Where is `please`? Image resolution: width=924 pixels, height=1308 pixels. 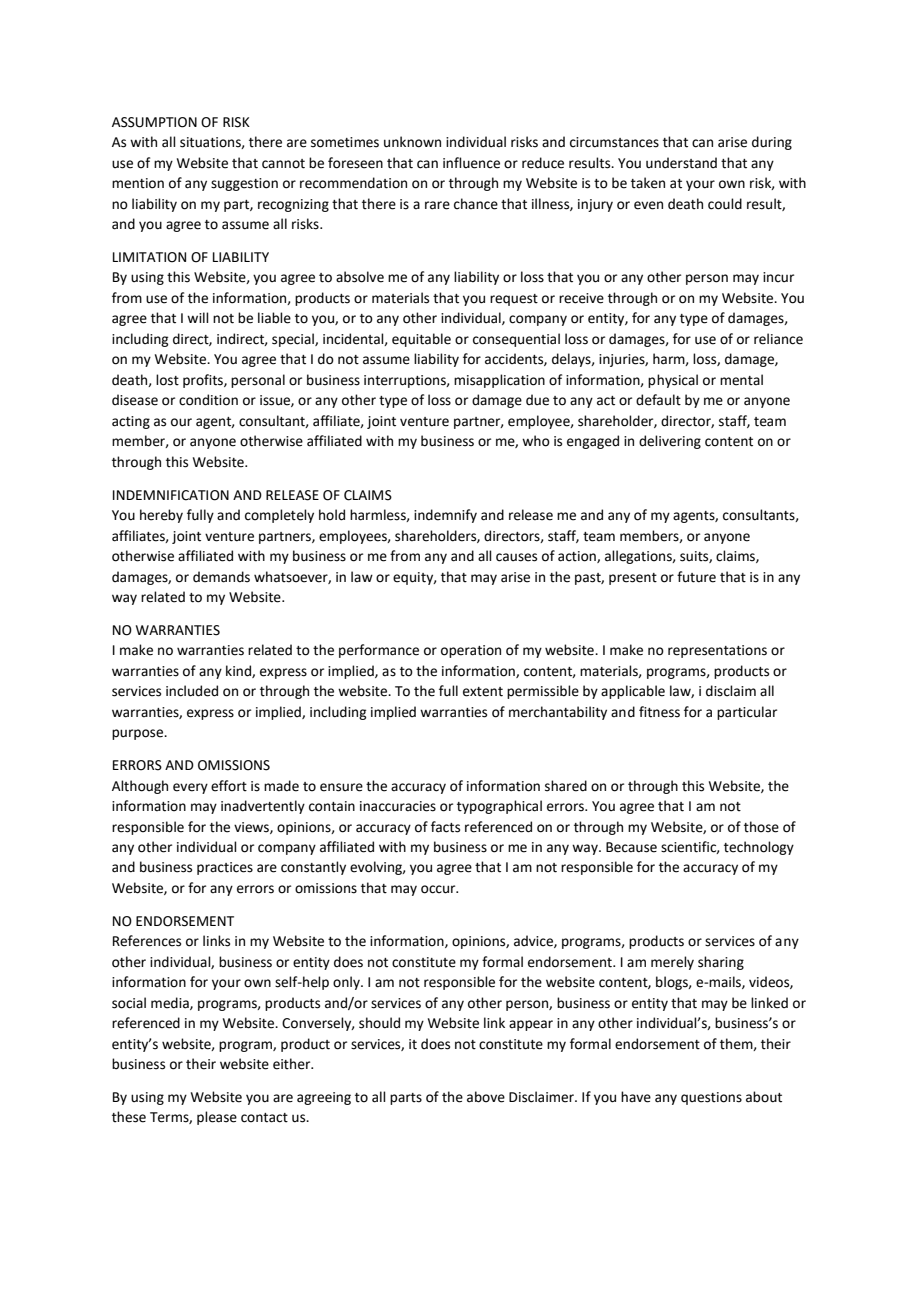 please is located at coordinates (217, 1118).
